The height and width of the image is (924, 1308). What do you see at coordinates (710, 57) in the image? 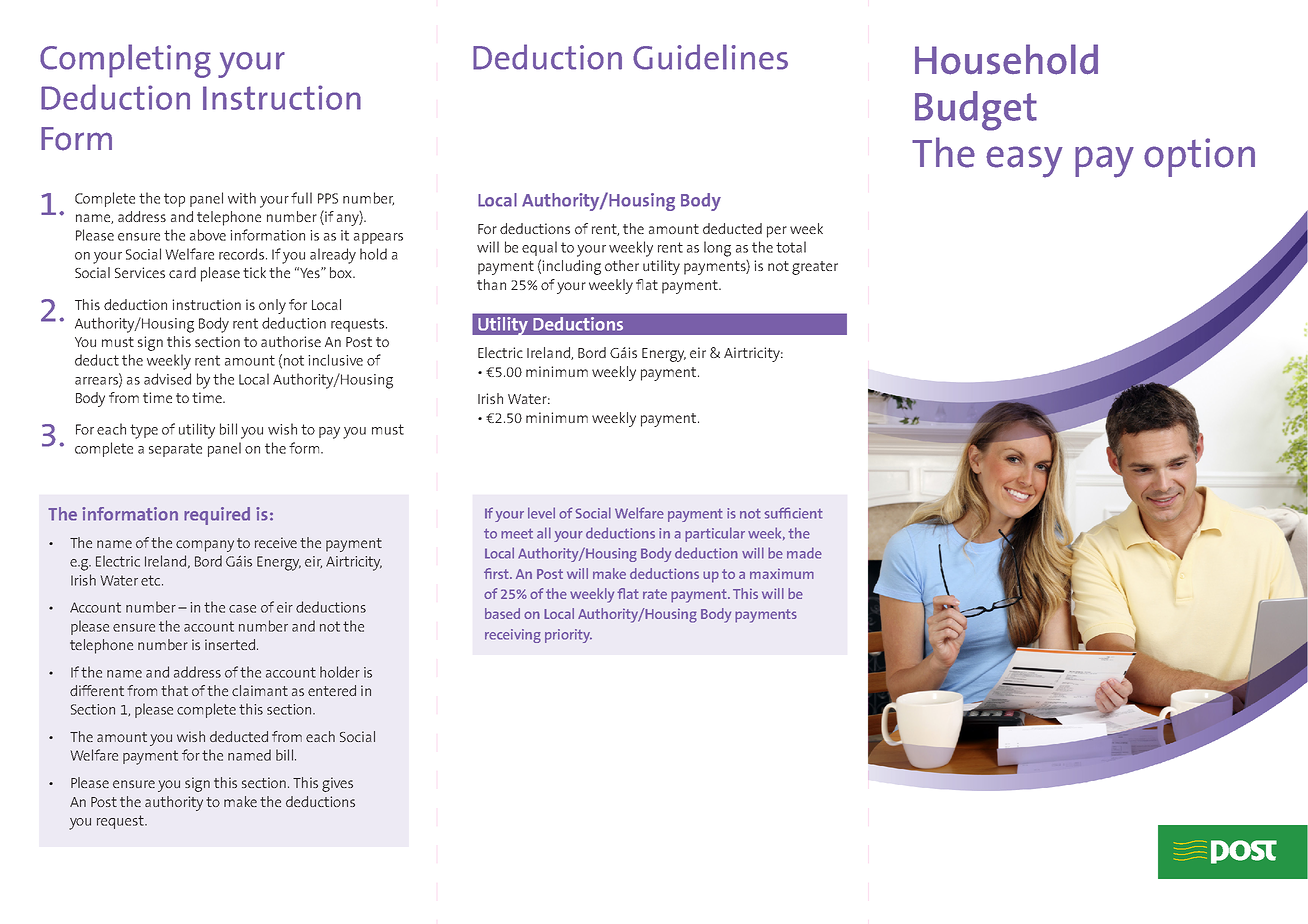
I see `Guidelines` at bounding box center [710, 57].
